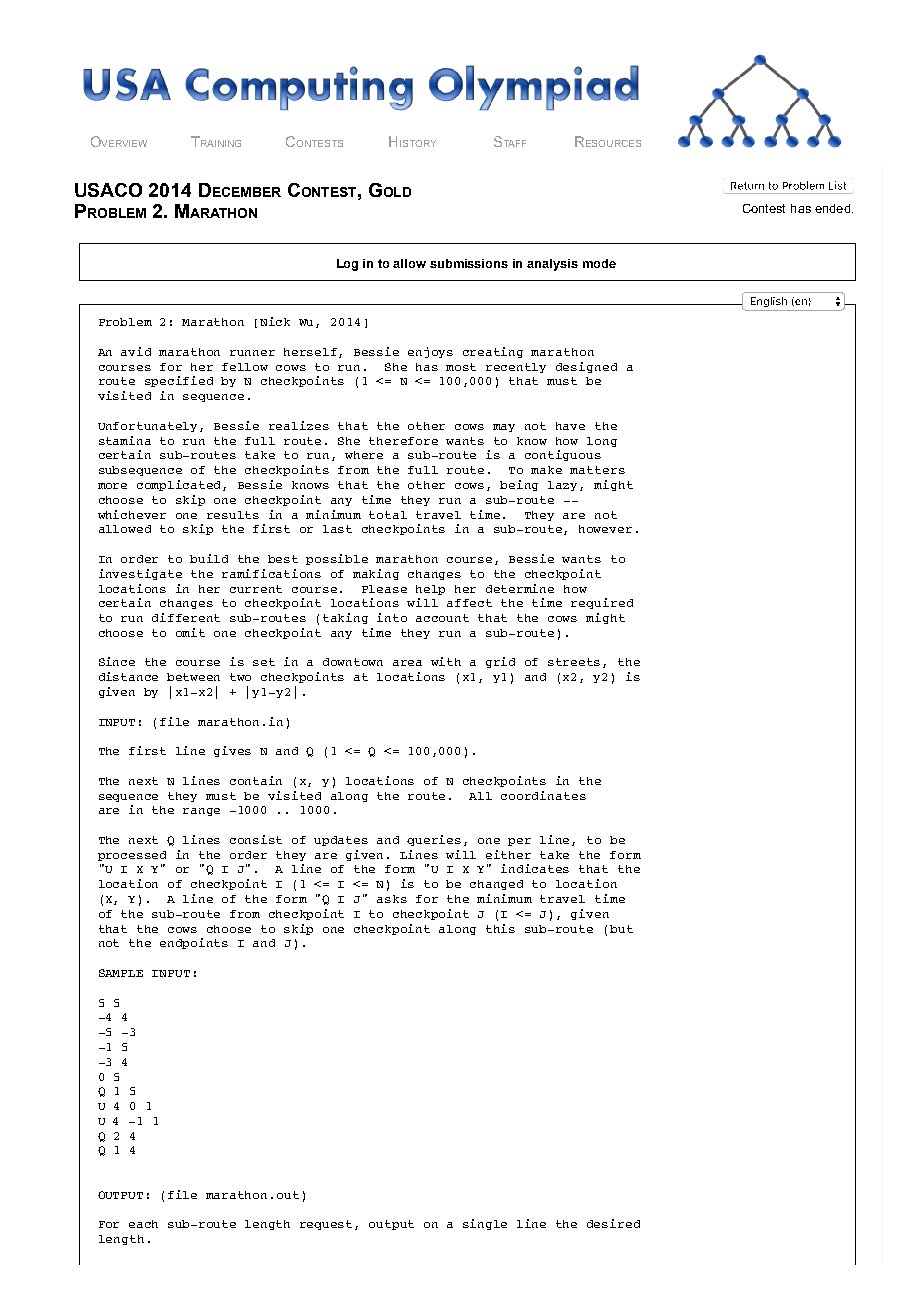 Image resolution: width=924 pixels, height=1307 pixels. What do you see at coordinates (347, 265) in the screenshot?
I see `Log` at bounding box center [347, 265].
